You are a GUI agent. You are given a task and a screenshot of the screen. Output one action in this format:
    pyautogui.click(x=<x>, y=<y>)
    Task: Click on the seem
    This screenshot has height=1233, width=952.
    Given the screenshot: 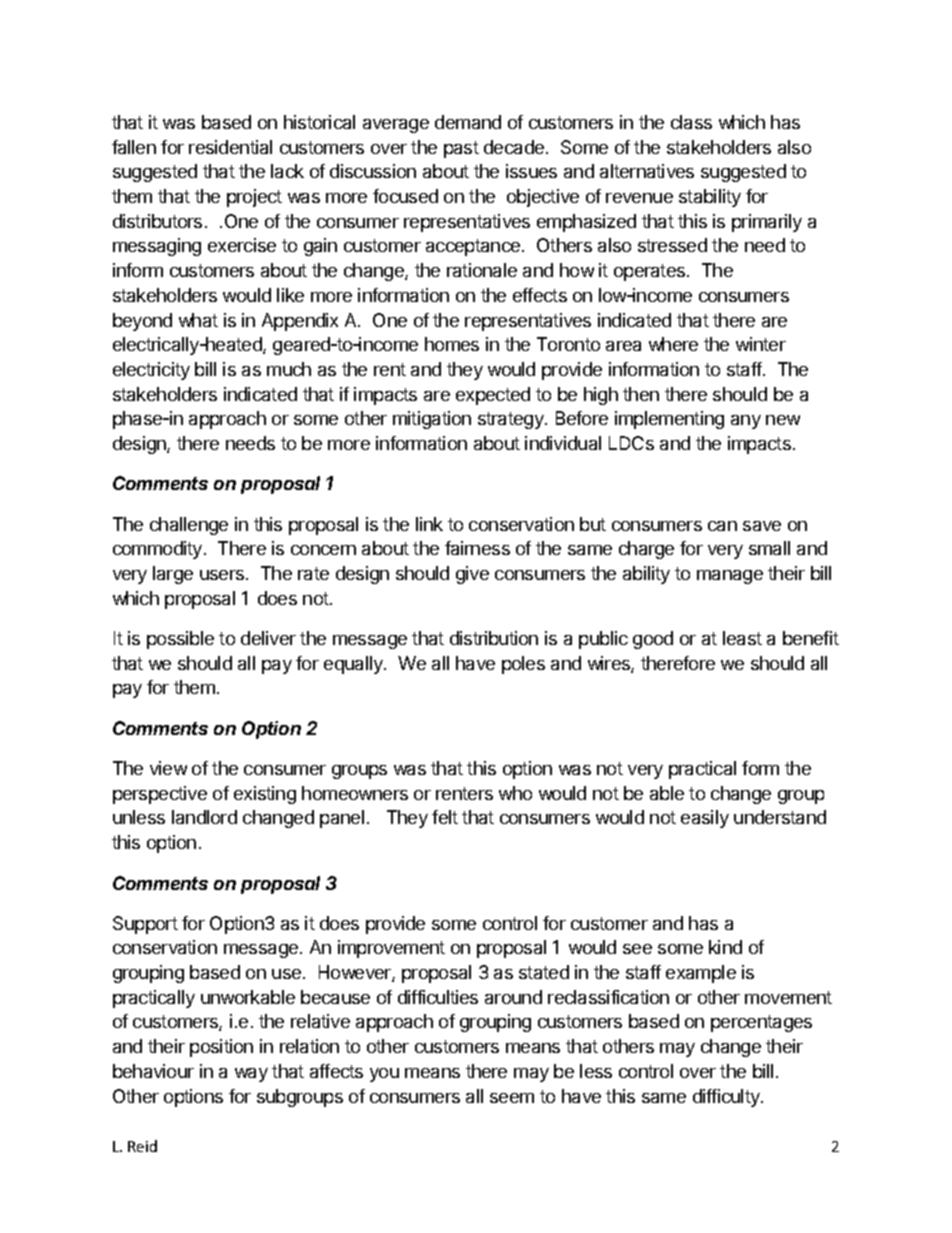 What is the action you would take?
    pyautogui.click(x=512, y=1098)
